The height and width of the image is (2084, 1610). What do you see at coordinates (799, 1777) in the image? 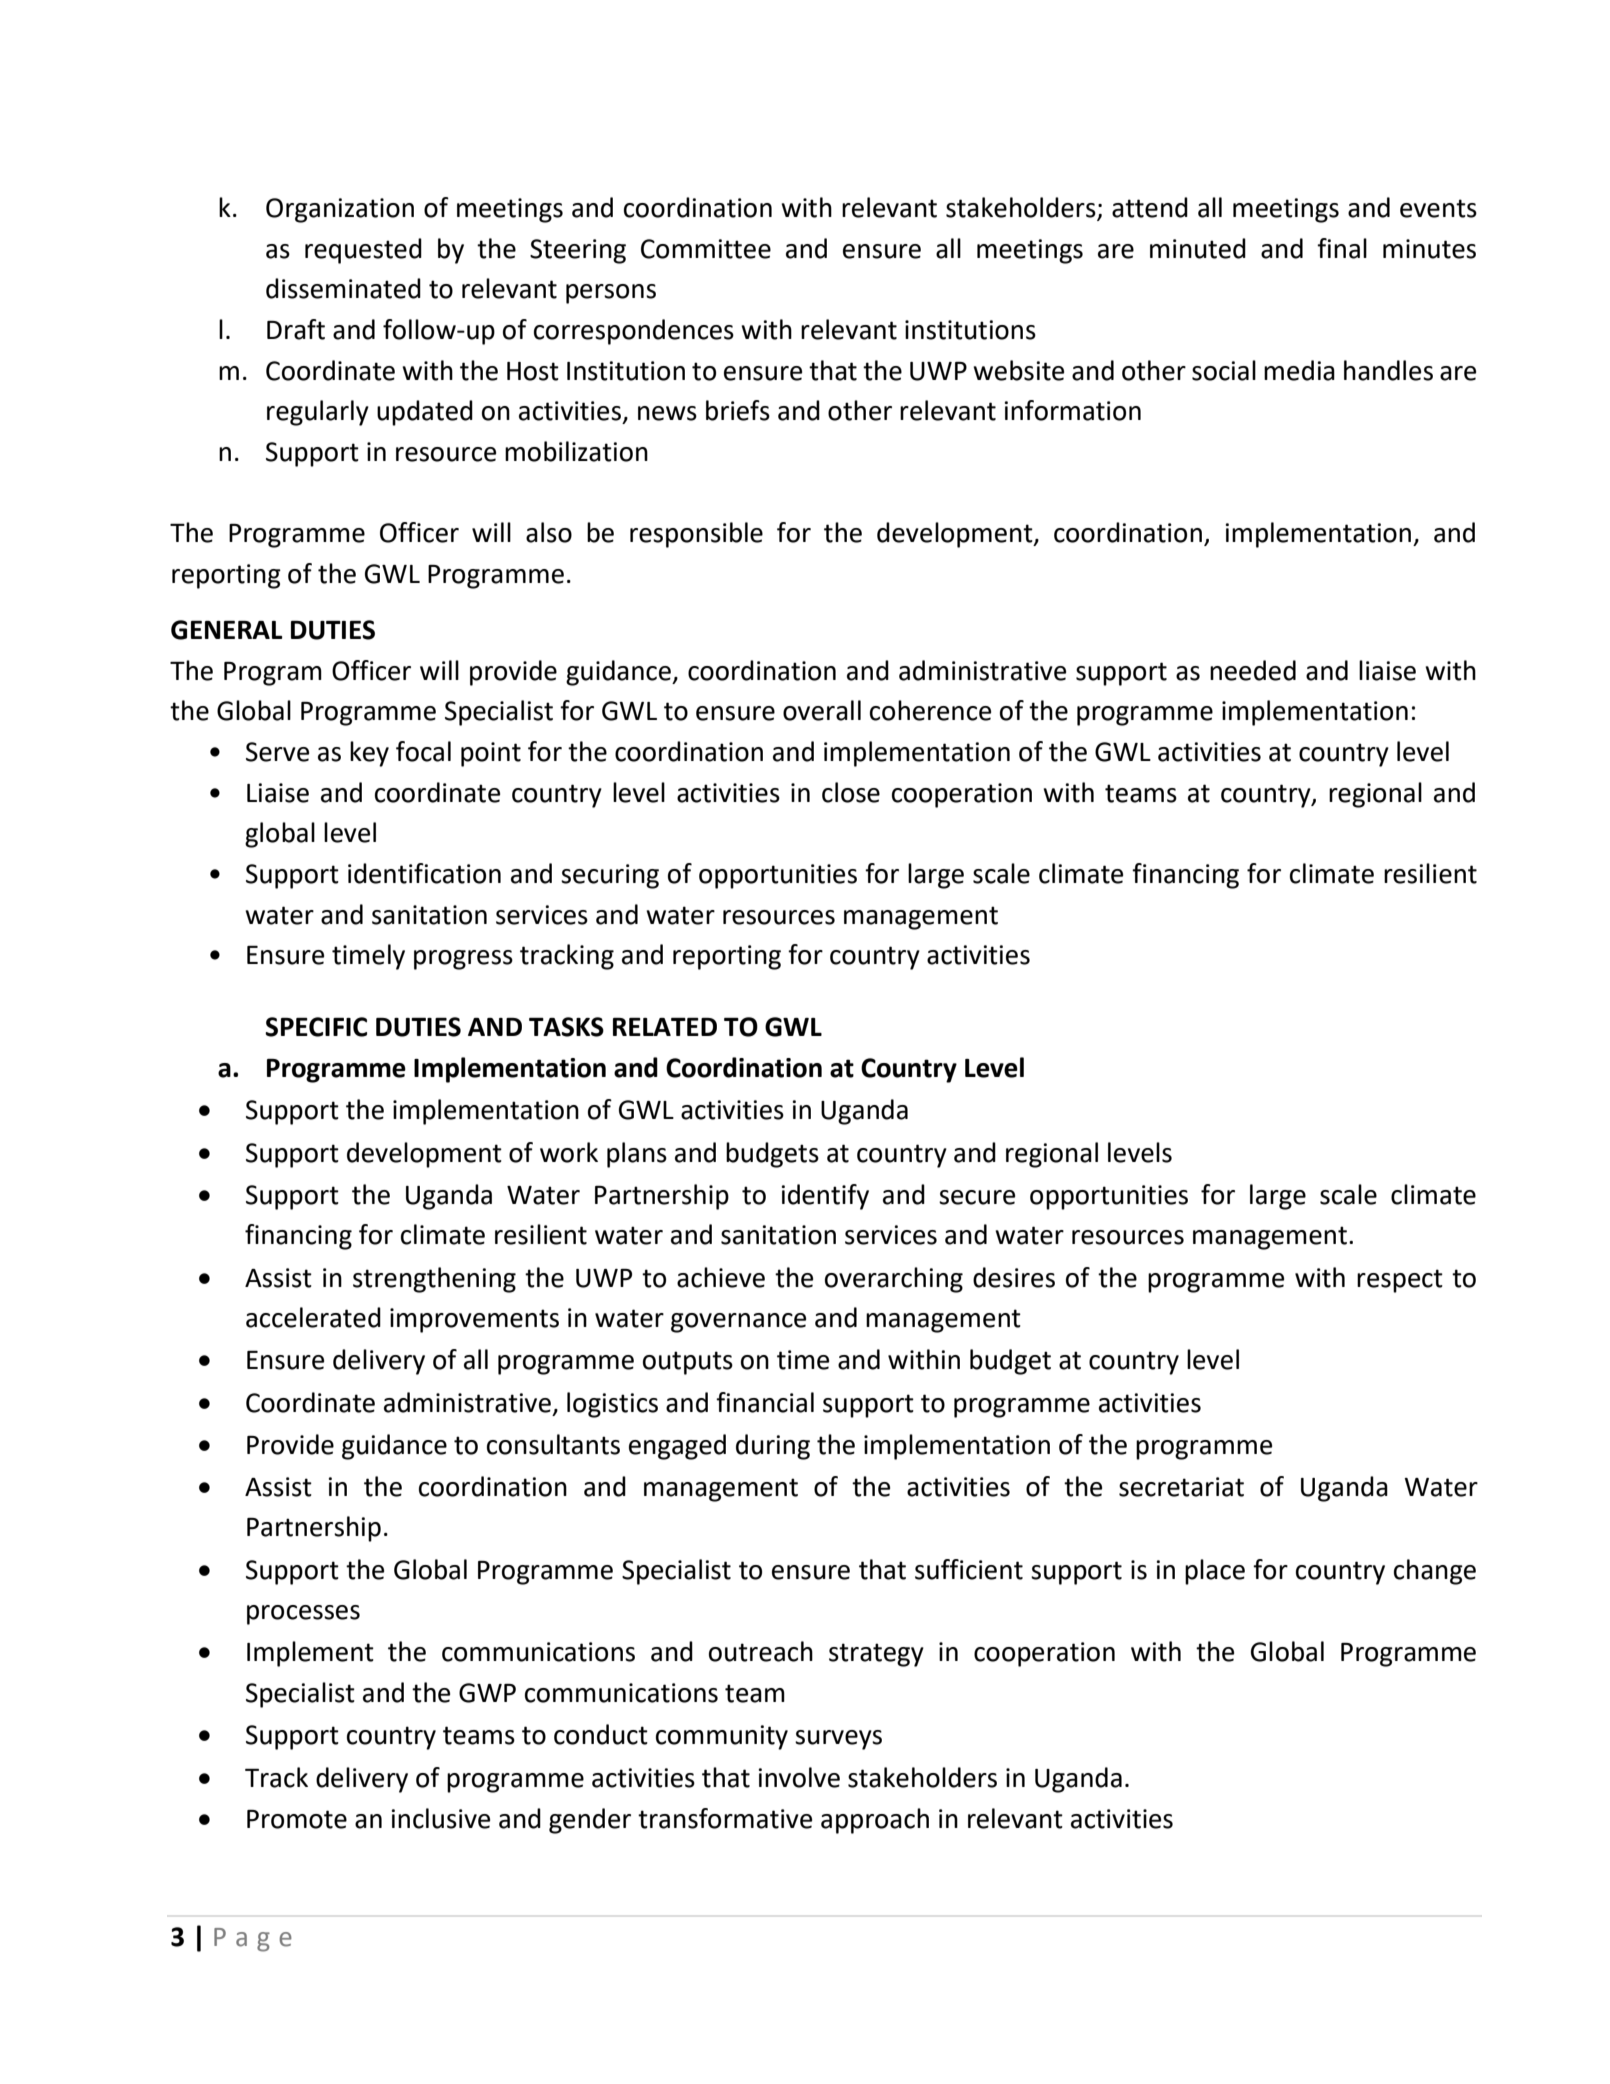
I see `involve` at bounding box center [799, 1777].
